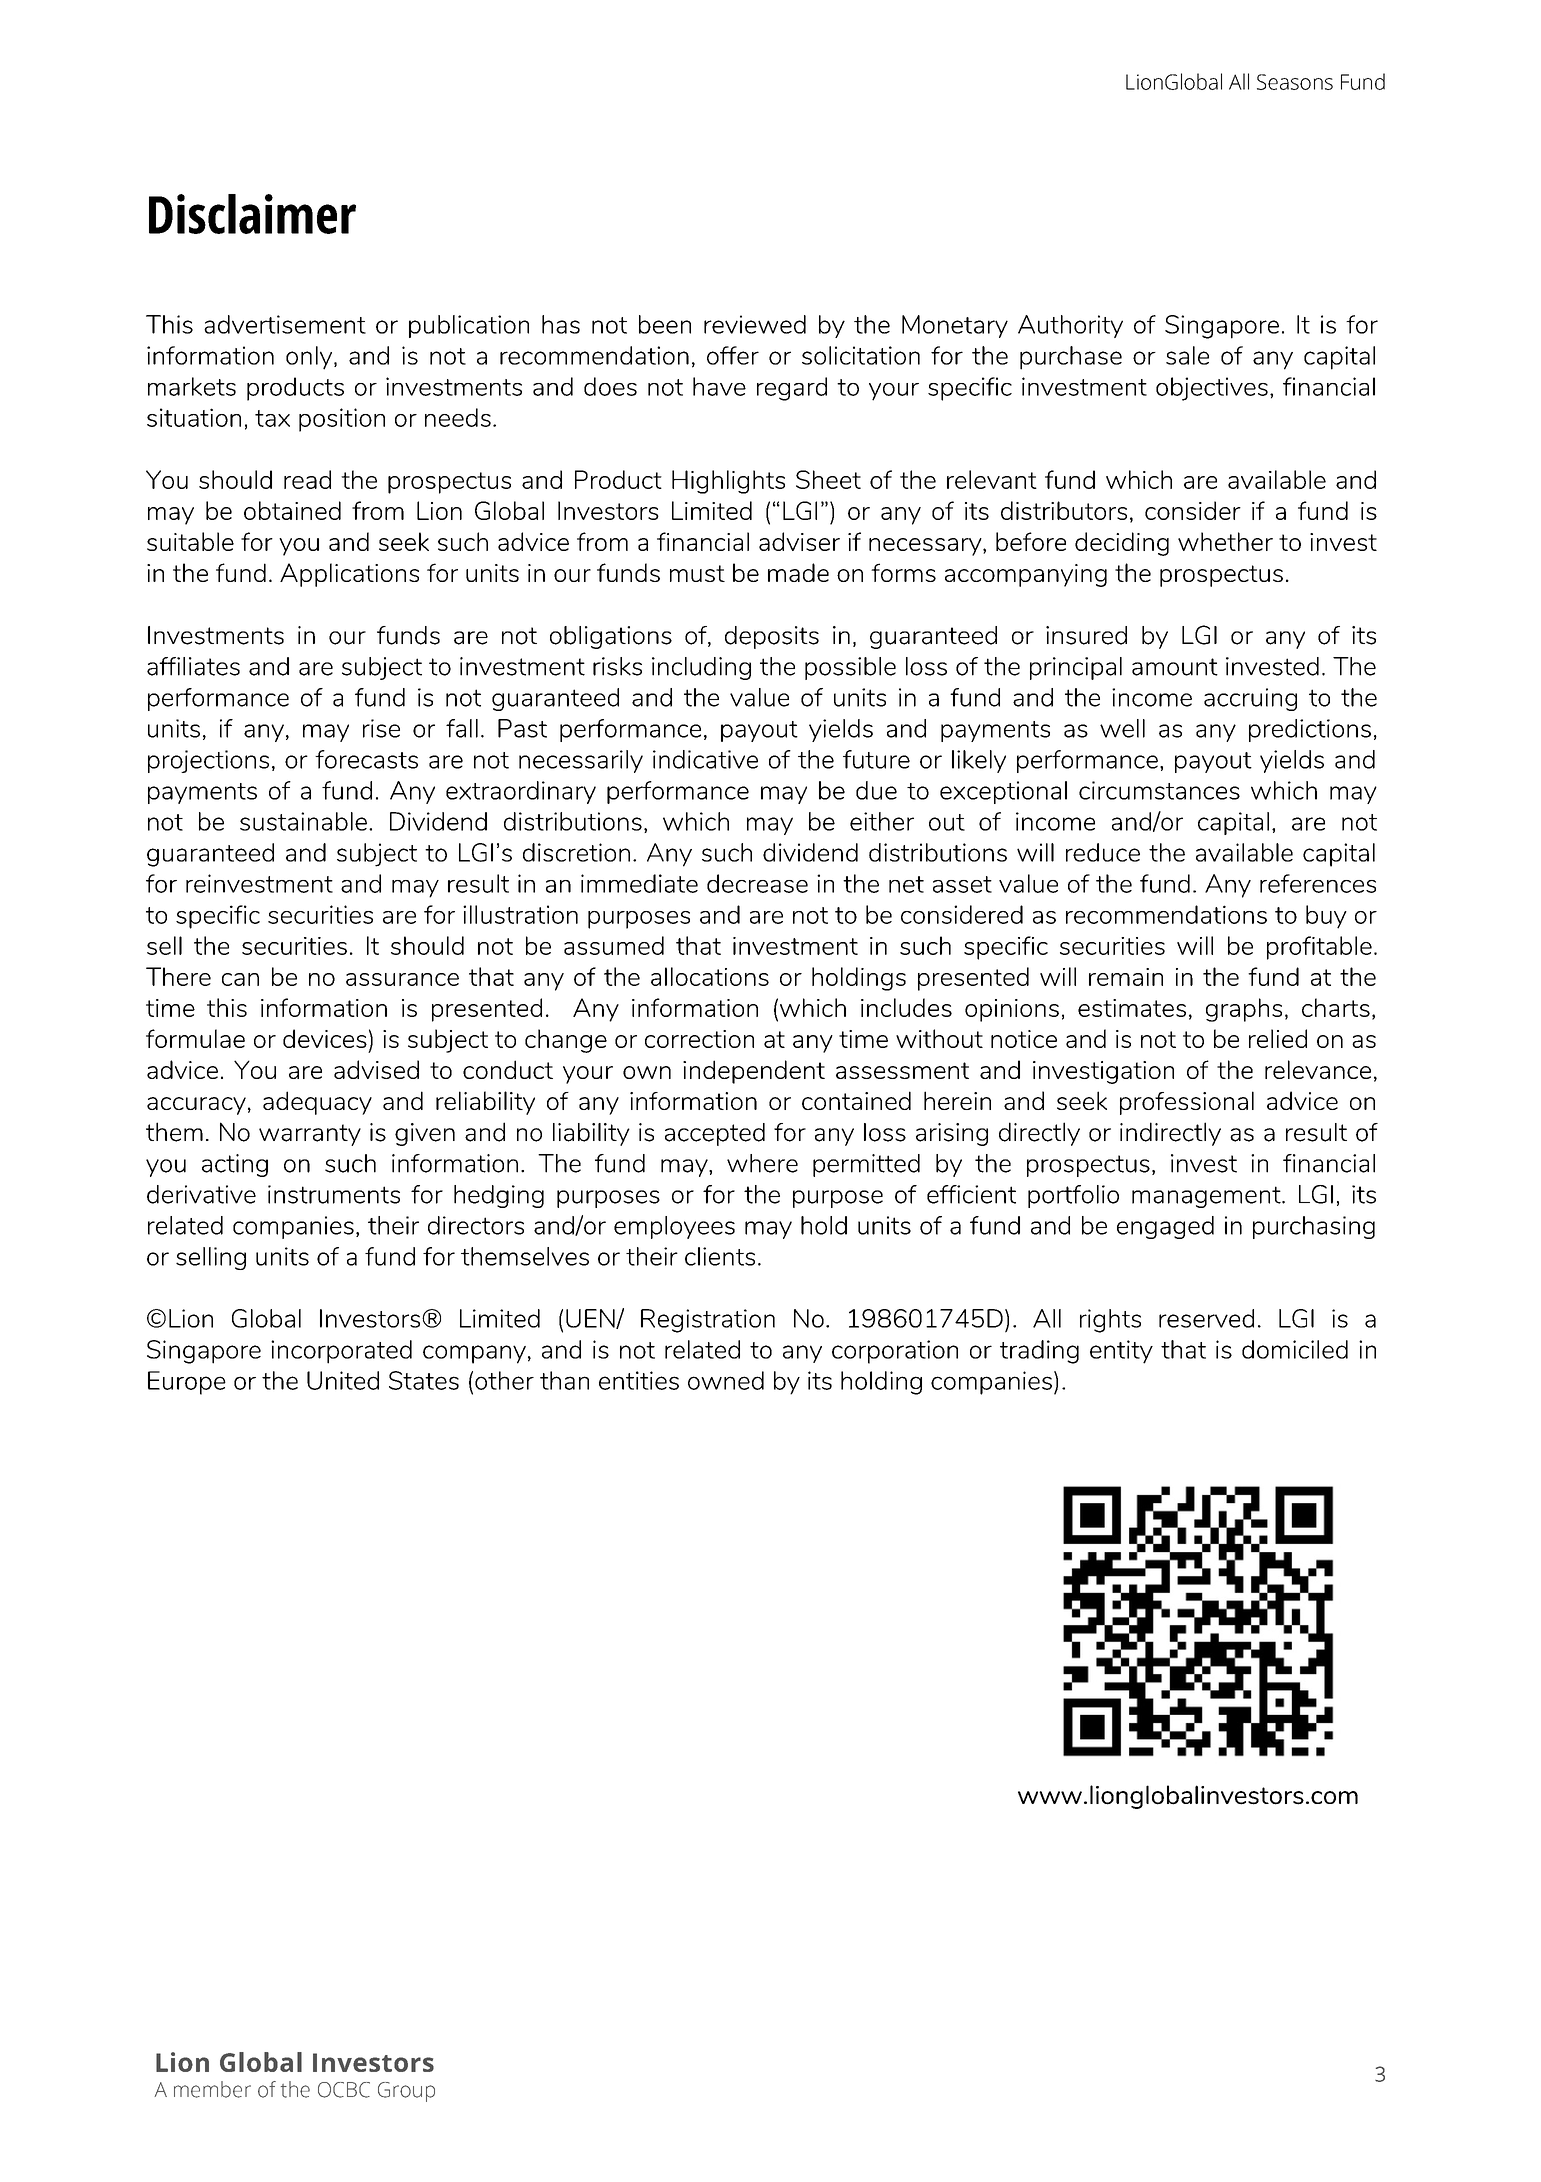 The image size is (1541, 2182). What do you see at coordinates (754, 1072) in the screenshot?
I see `independent` at bounding box center [754, 1072].
